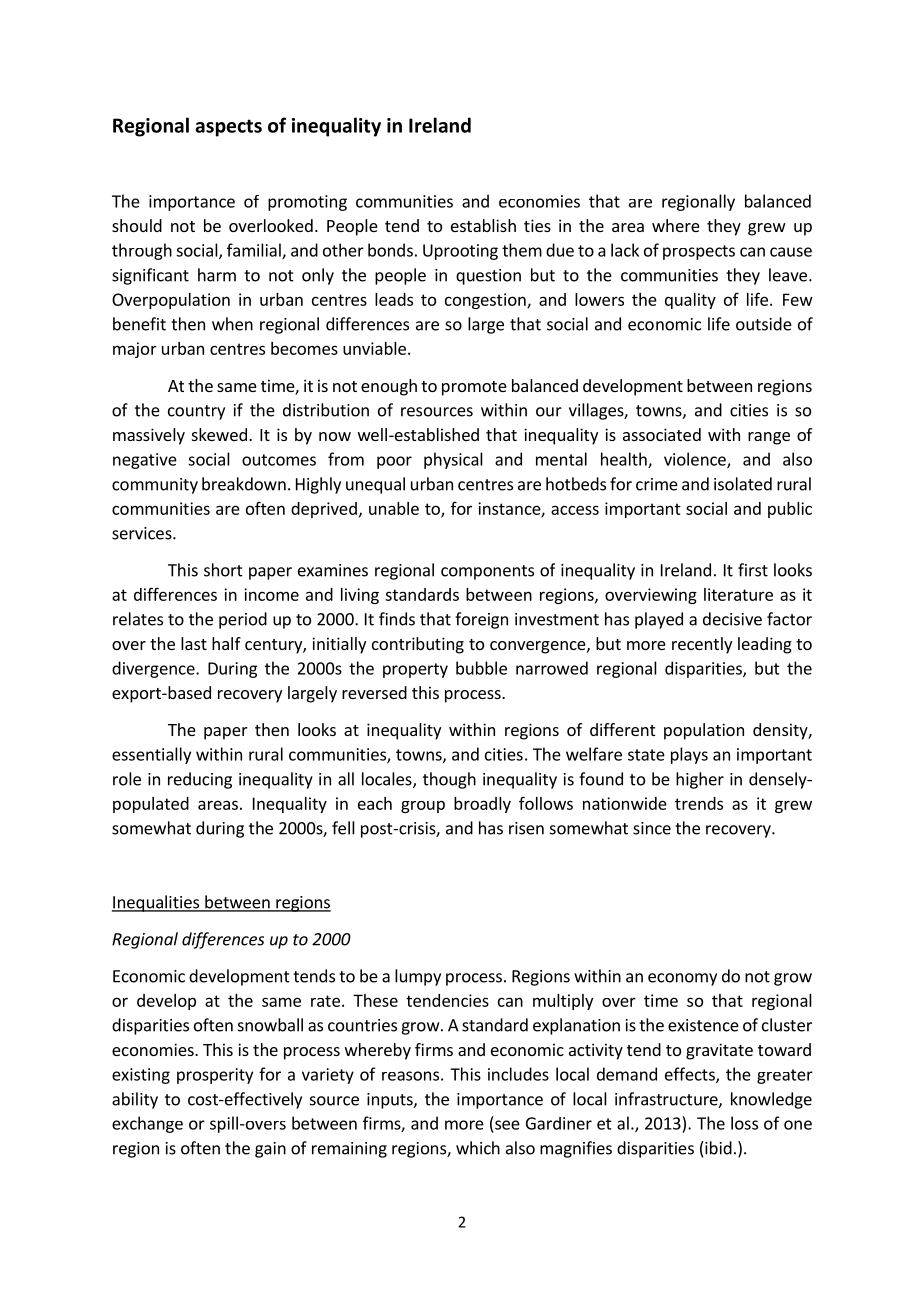 The image size is (924, 1308). I want to click on physical, so click(453, 460).
